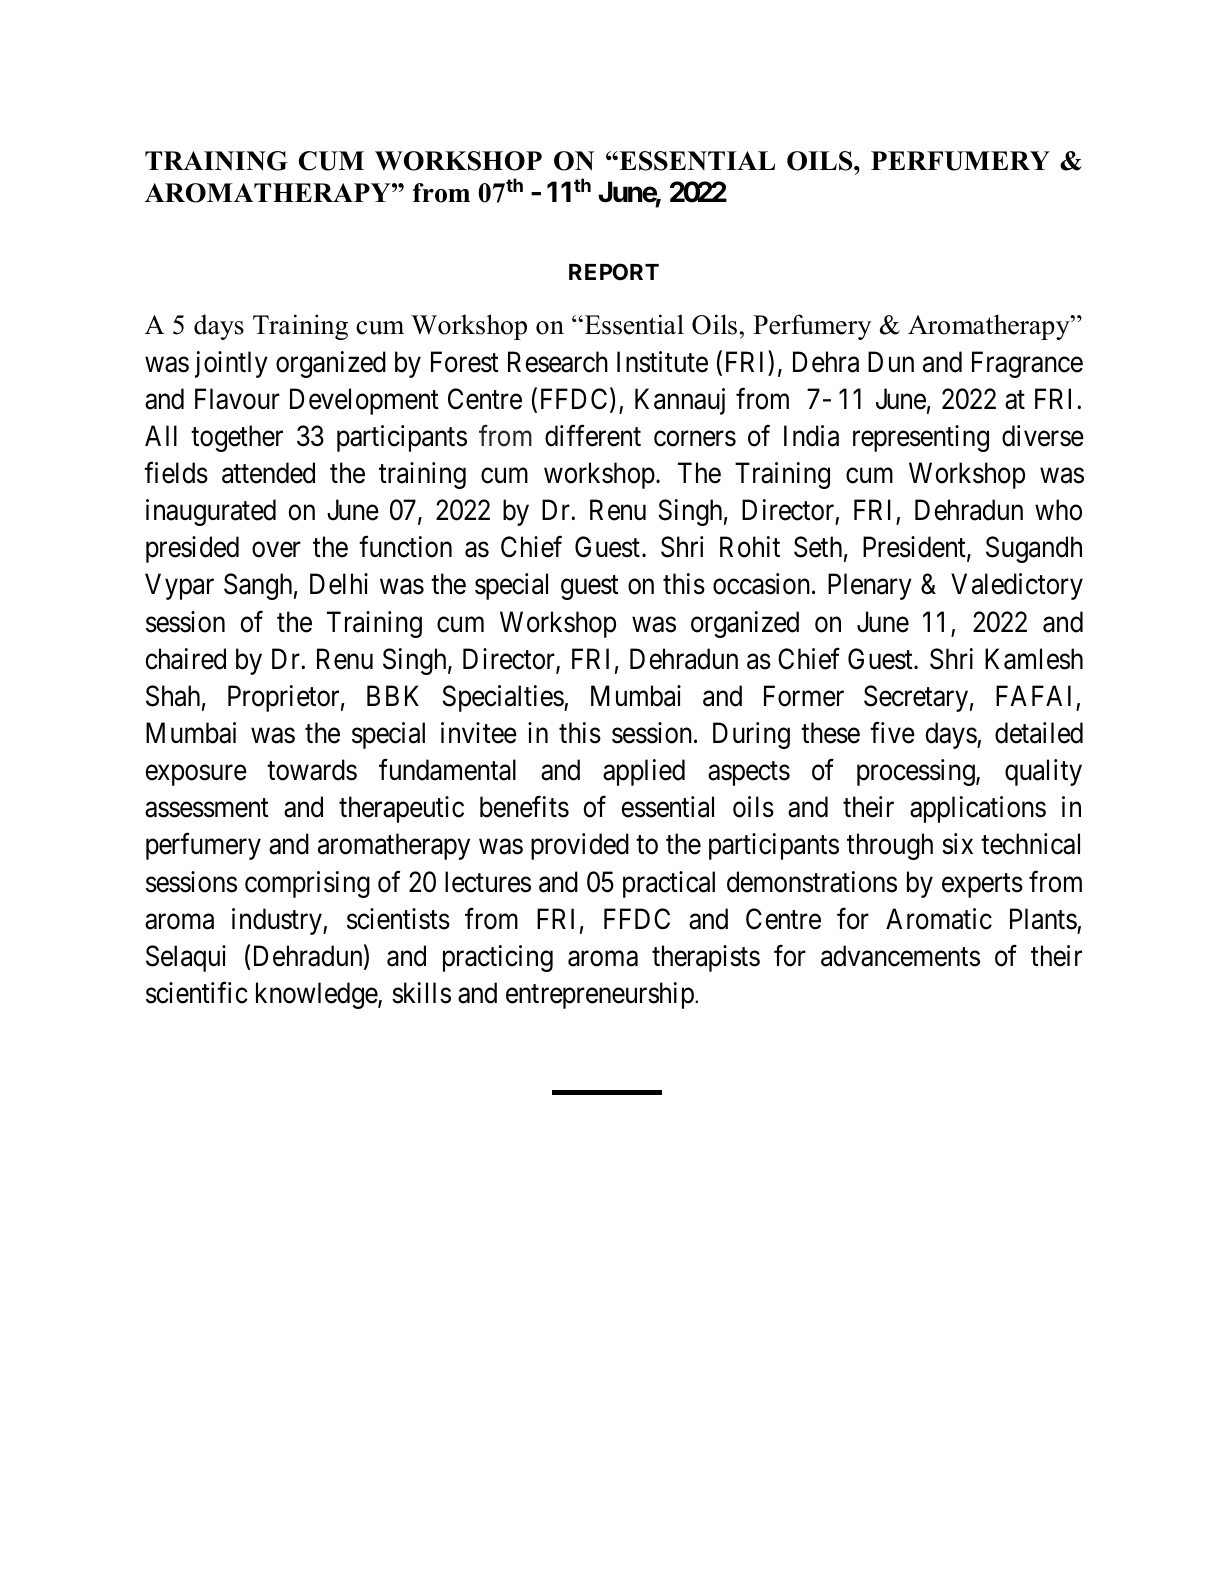  I want to click on chaired, so click(185, 659).
